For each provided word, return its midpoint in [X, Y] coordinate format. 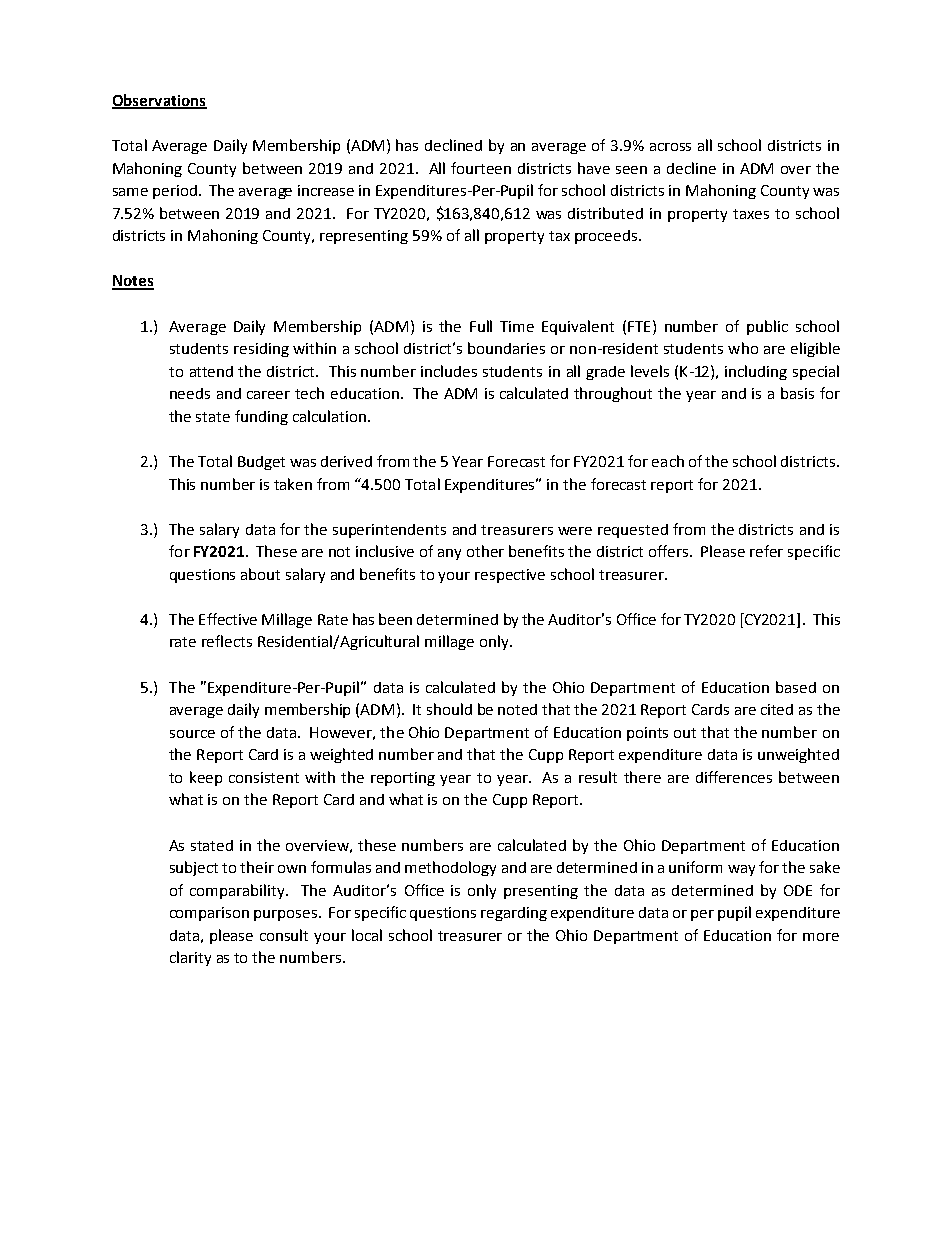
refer [766, 551]
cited [777, 709]
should [449, 709]
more [821, 937]
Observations [159, 101]
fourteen [481, 168]
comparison [209, 914]
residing [261, 350]
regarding [514, 914]
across [670, 147]
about [260, 574]
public [767, 327]
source [192, 734]
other [485, 551]
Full [481, 326]
